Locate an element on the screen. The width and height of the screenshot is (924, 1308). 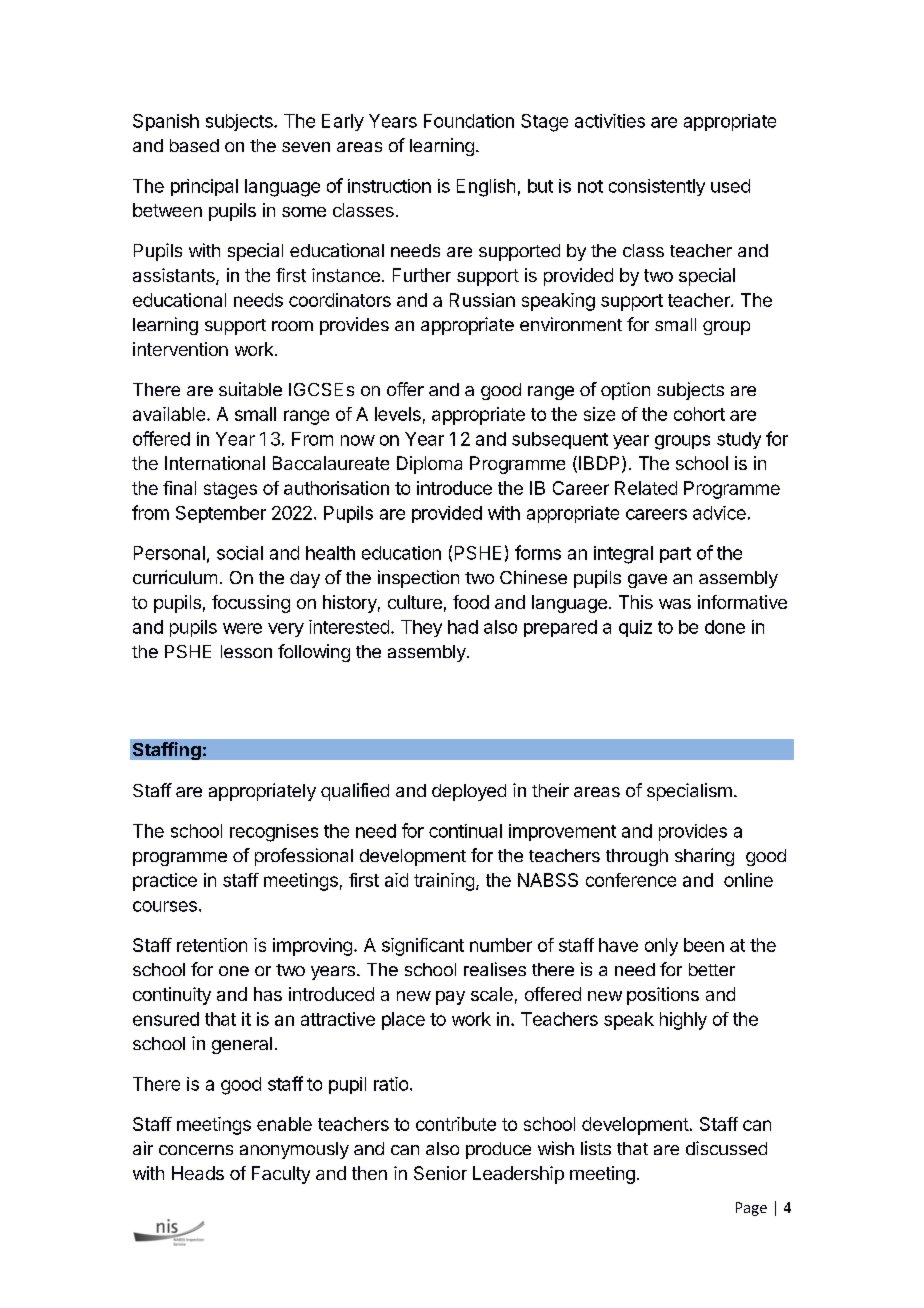
only is located at coordinates (661, 947).
